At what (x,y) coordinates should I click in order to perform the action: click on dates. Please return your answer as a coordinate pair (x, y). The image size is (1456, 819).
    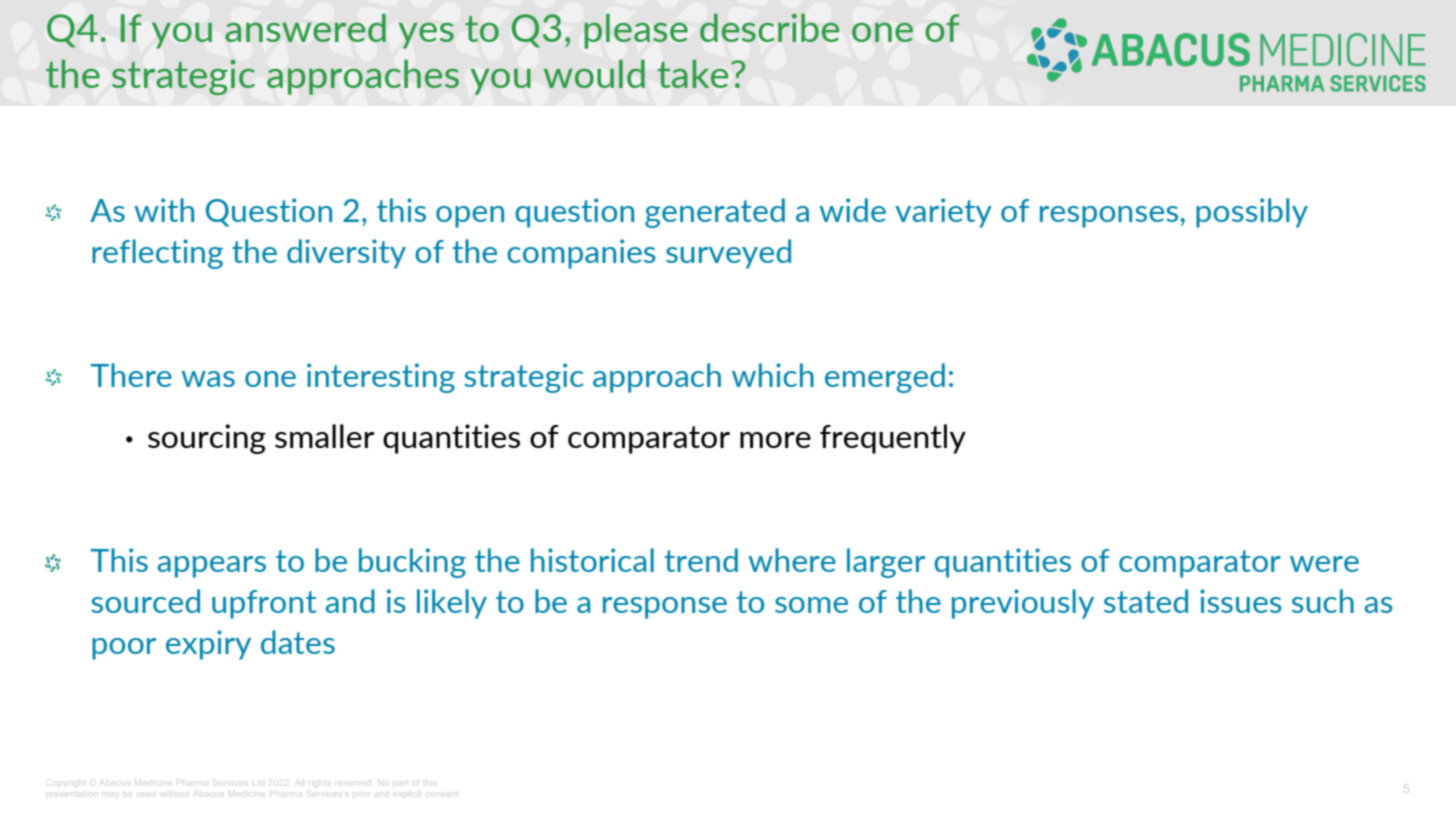
    Looking at the image, I should click on (298, 642).
